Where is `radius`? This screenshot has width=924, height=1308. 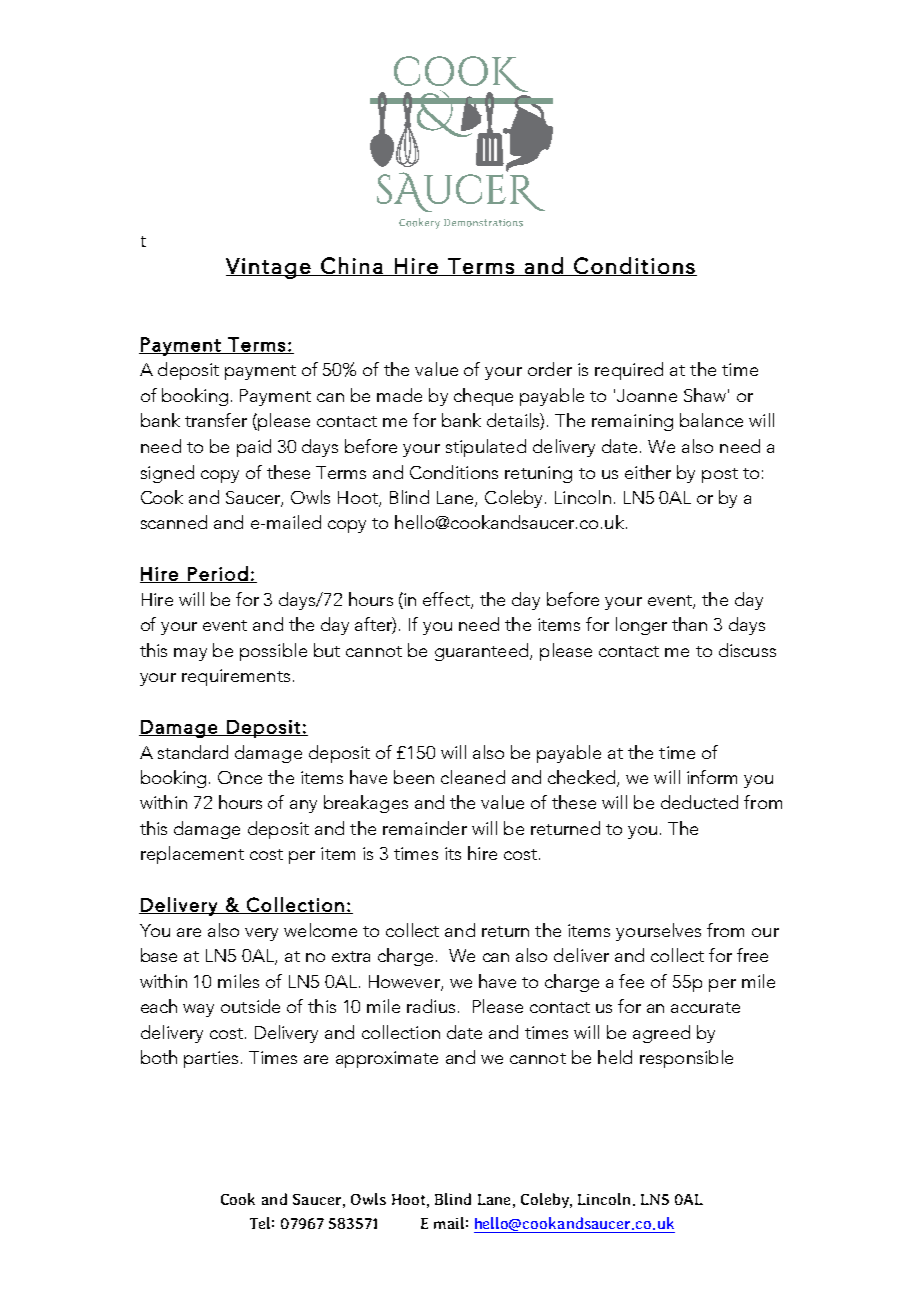
radius is located at coordinates (431, 1006).
